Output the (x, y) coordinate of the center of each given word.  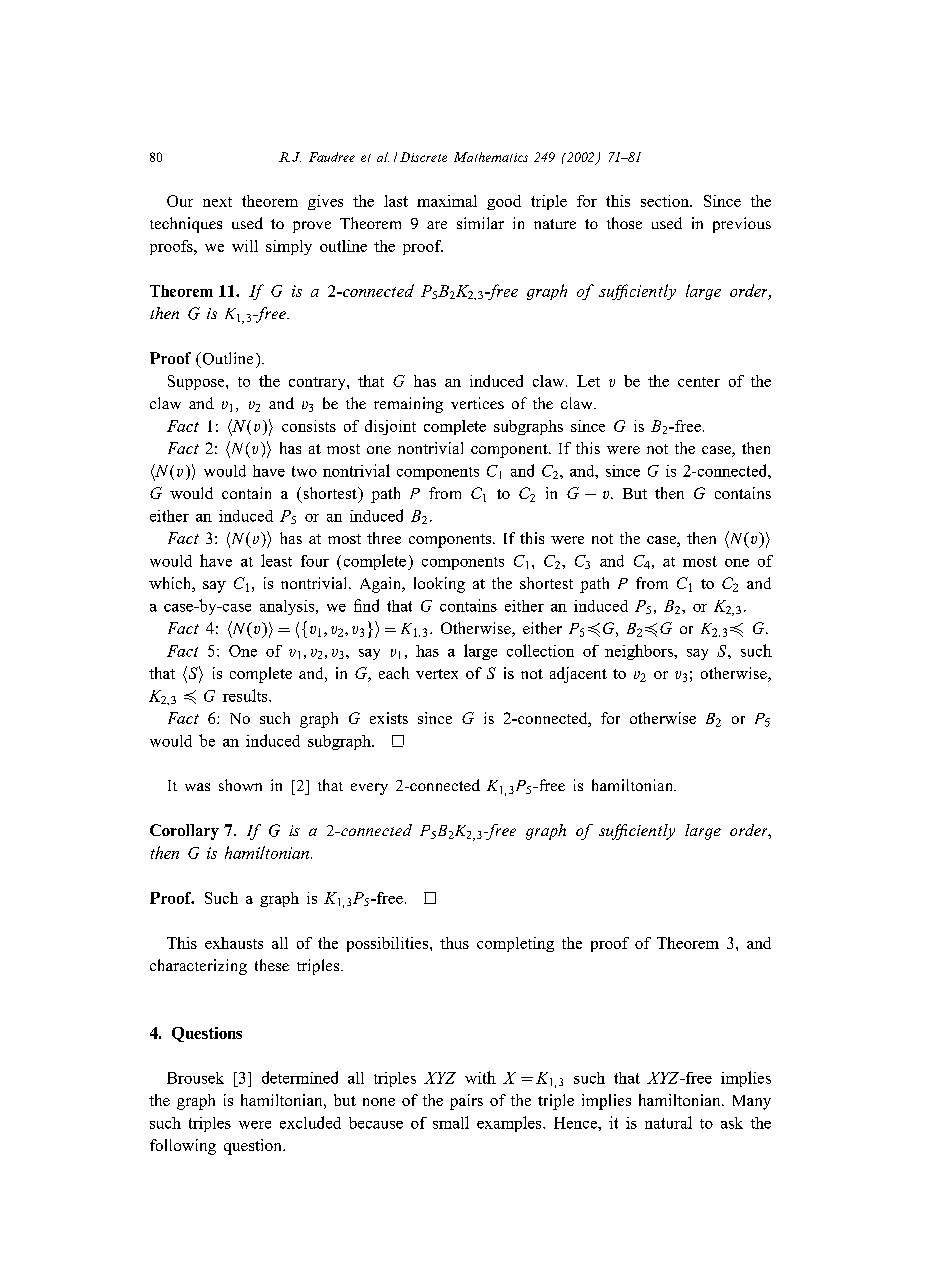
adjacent (578, 675)
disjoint (390, 427)
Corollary (184, 832)
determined (300, 1077)
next (217, 202)
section (666, 201)
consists (309, 426)
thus (454, 943)
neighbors (640, 652)
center (699, 382)
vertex (437, 674)
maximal (447, 201)
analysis (288, 607)
